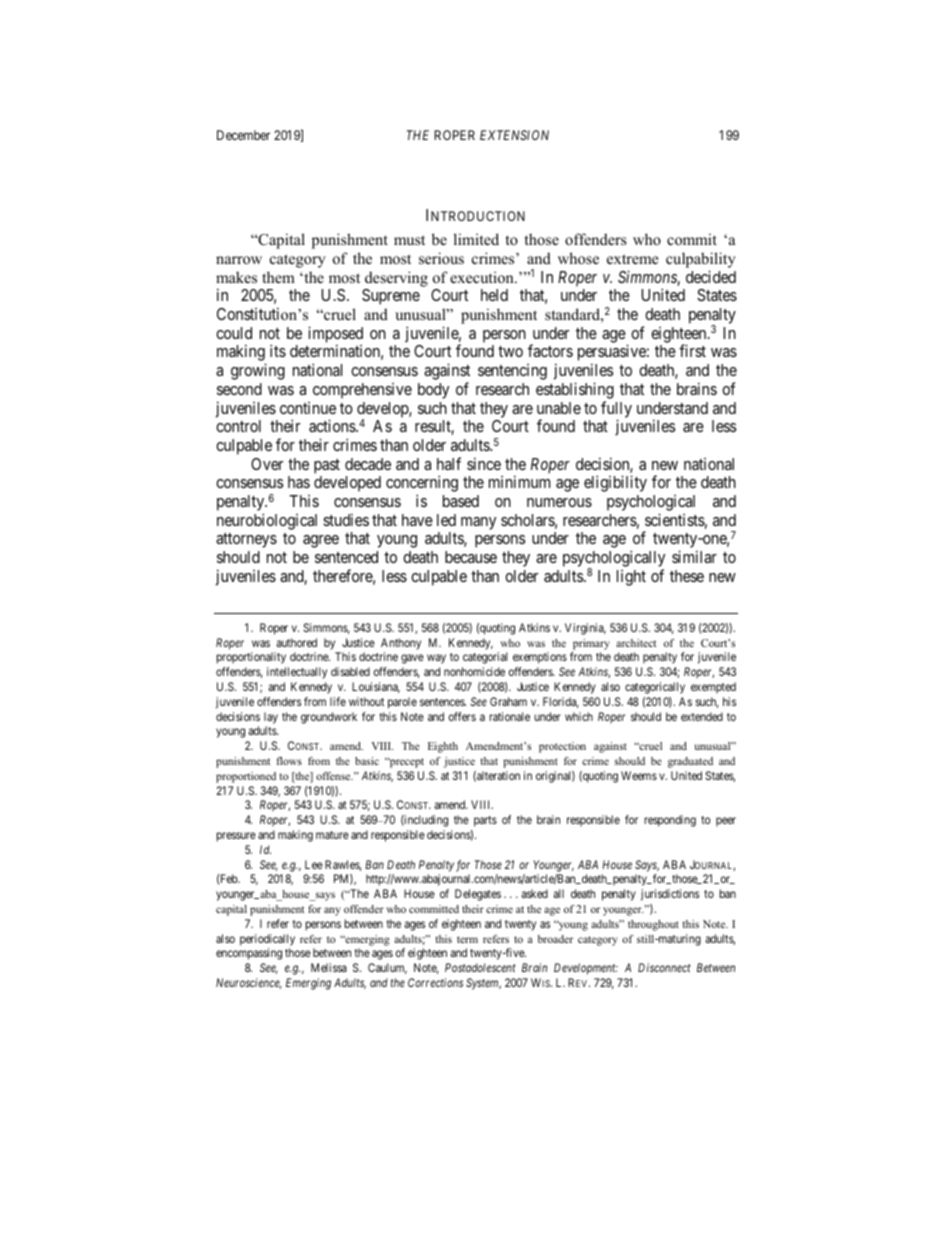 The height and width of the image is (1233, 952). What do you see at coordinates (443, 747) in the image?
I see `Eighth` at bounding box center [443, 747].
